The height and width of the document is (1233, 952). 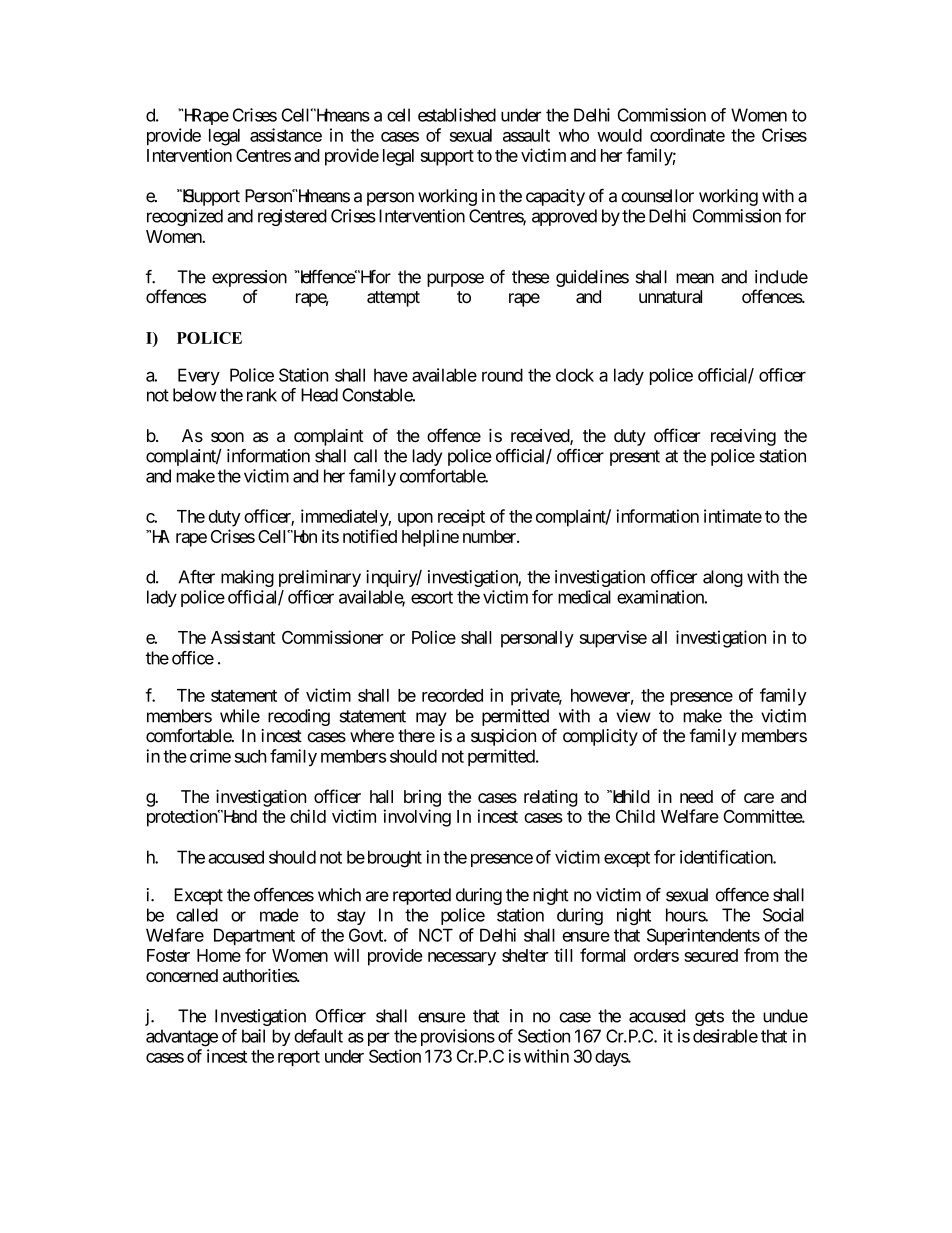 What do you see at coordinates (503, 737) in the document?
I see `suspicion` at bounding box center [503, 737].
